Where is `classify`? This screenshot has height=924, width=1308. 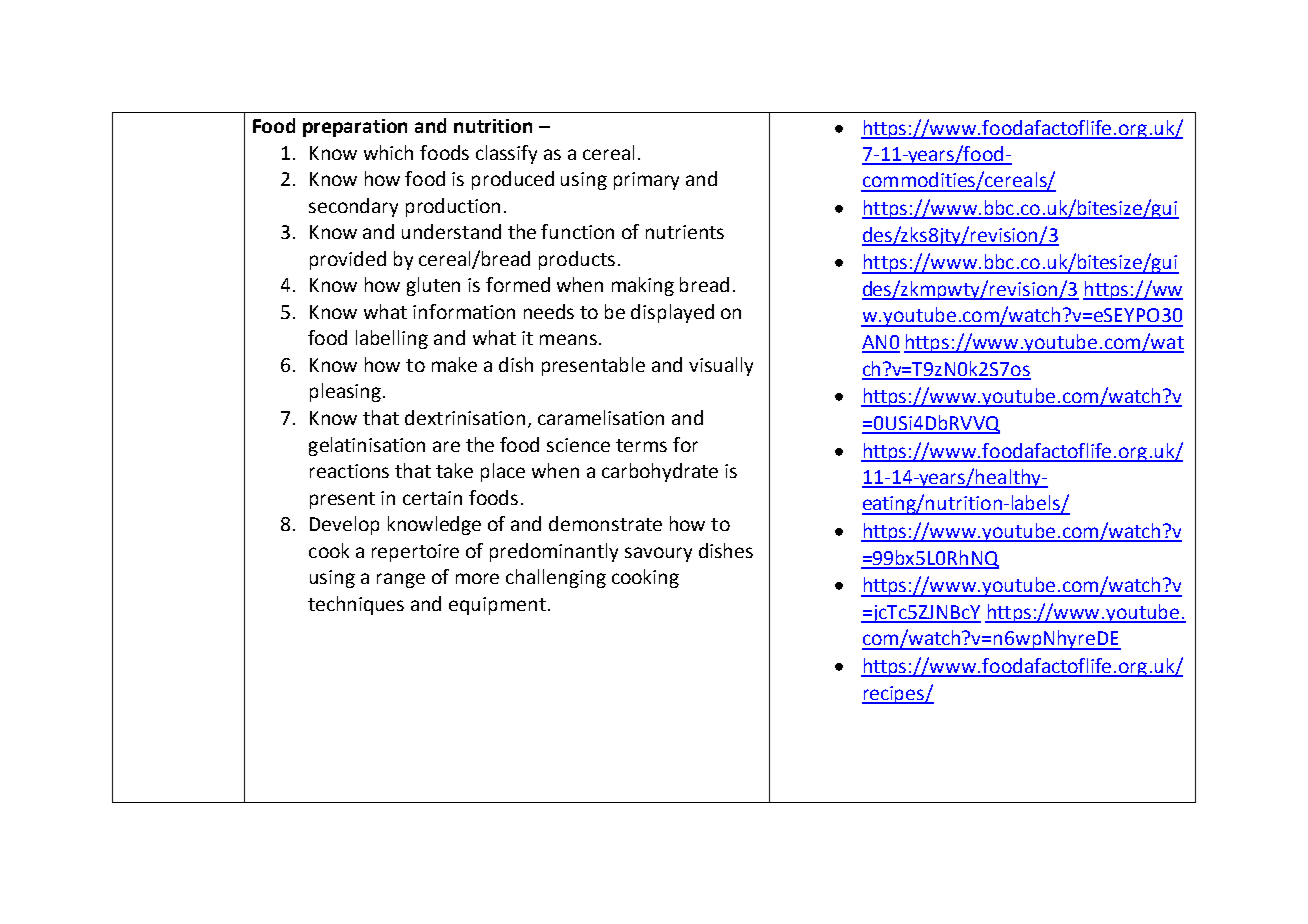
classify is located at coordinates (506, 154).
